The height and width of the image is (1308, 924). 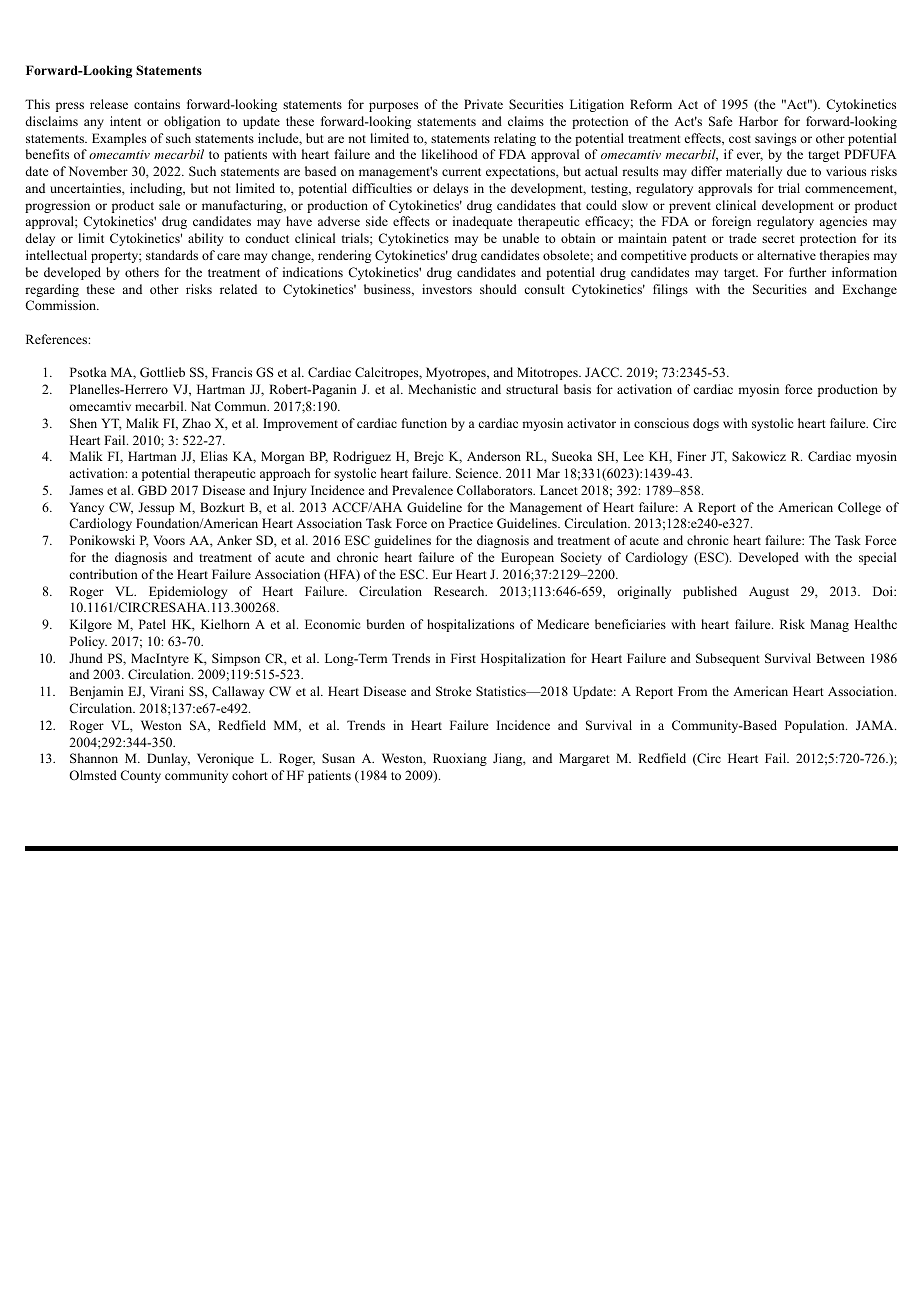 I want to click on Private, so click(x=483, y=104).
